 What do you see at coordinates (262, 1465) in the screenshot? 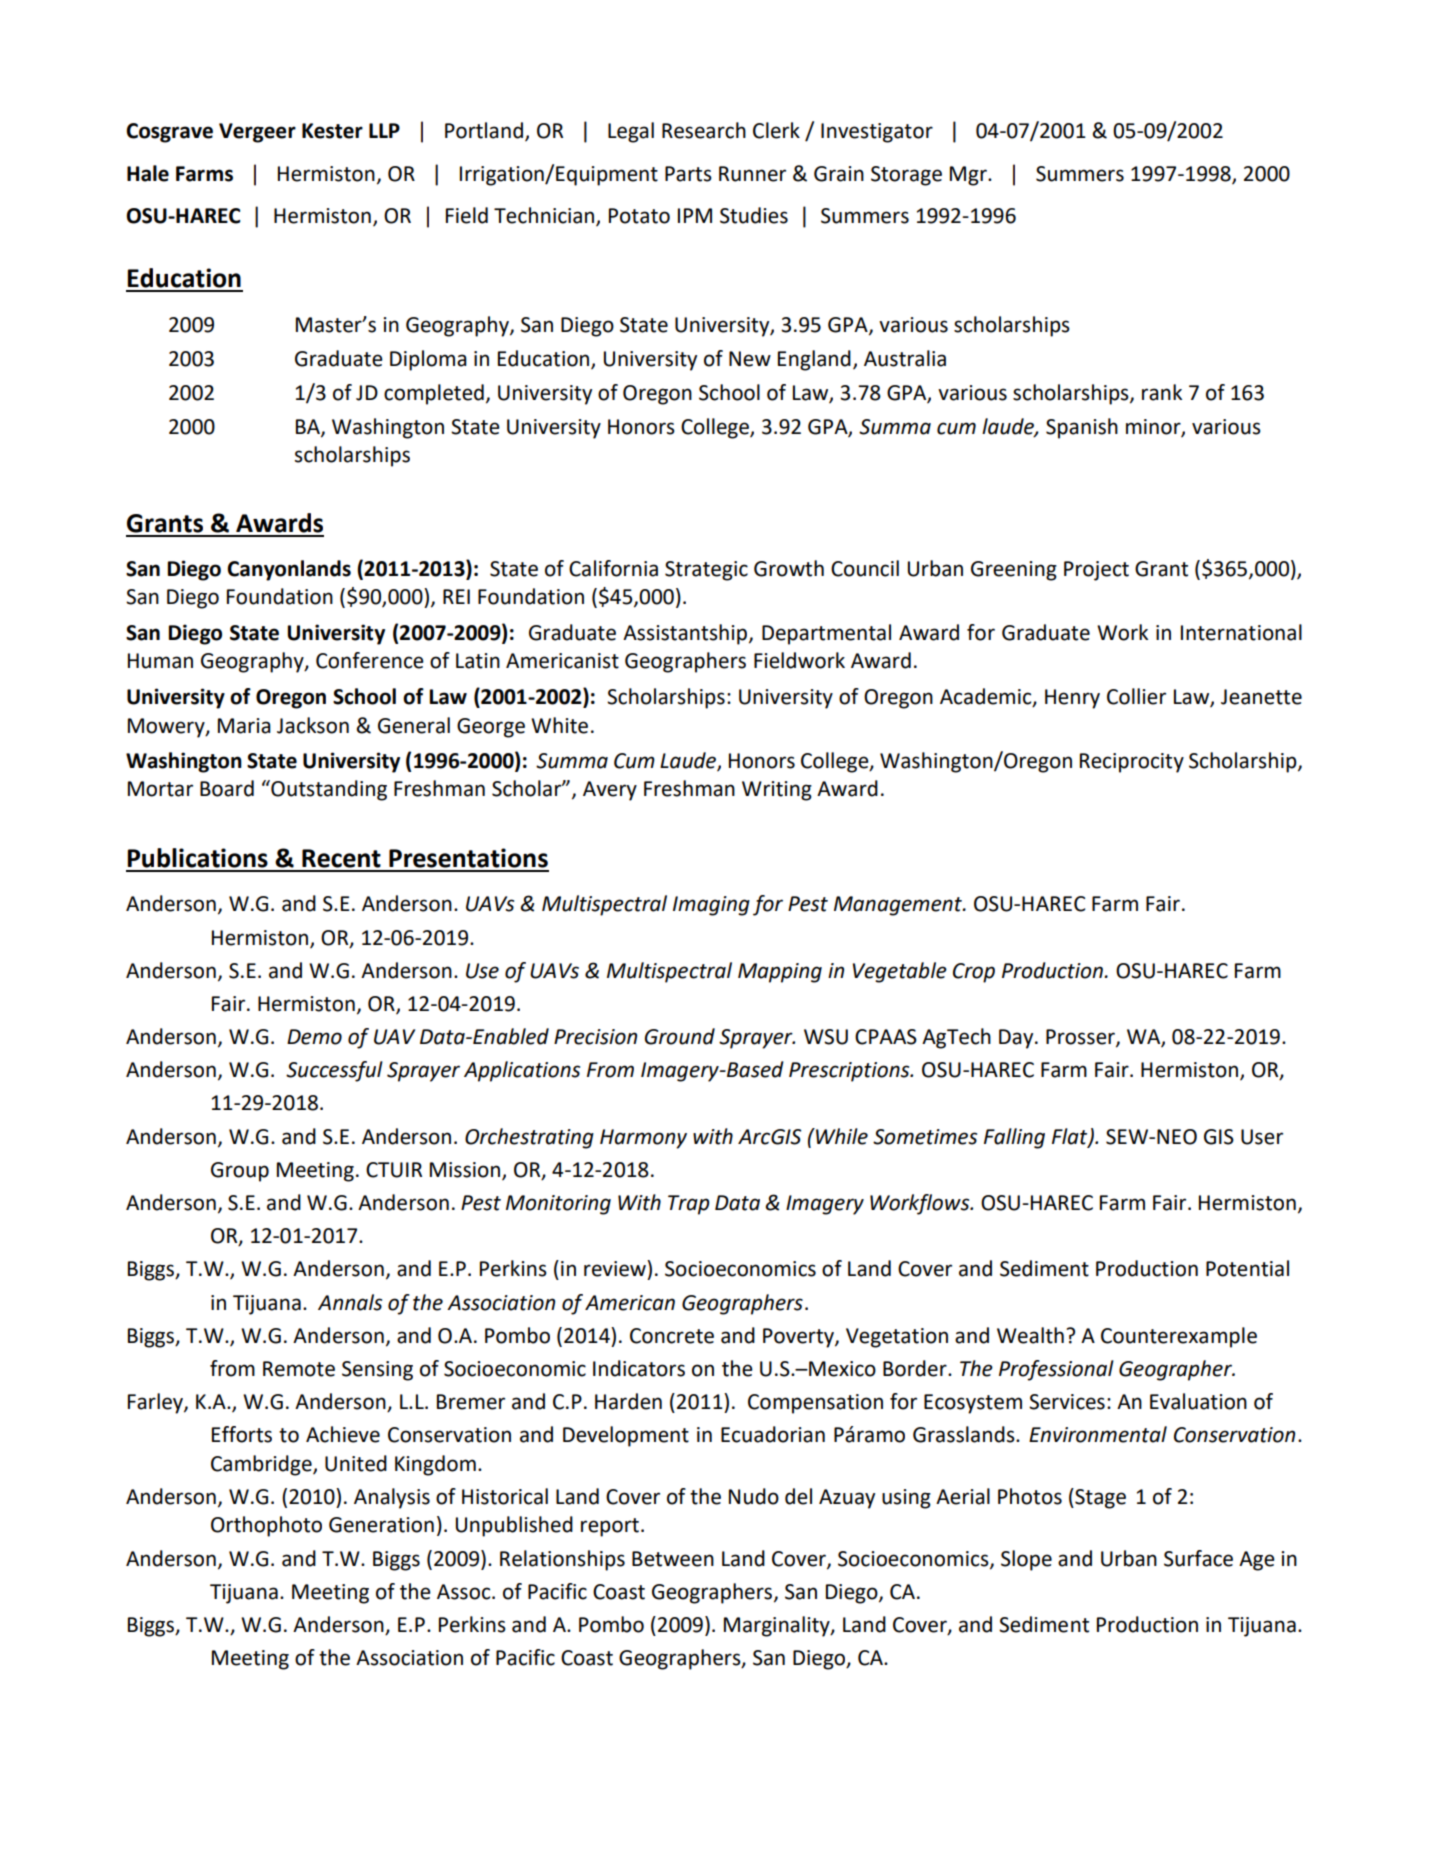
I see `Cambridge` at bounding box center [262, 1465].
